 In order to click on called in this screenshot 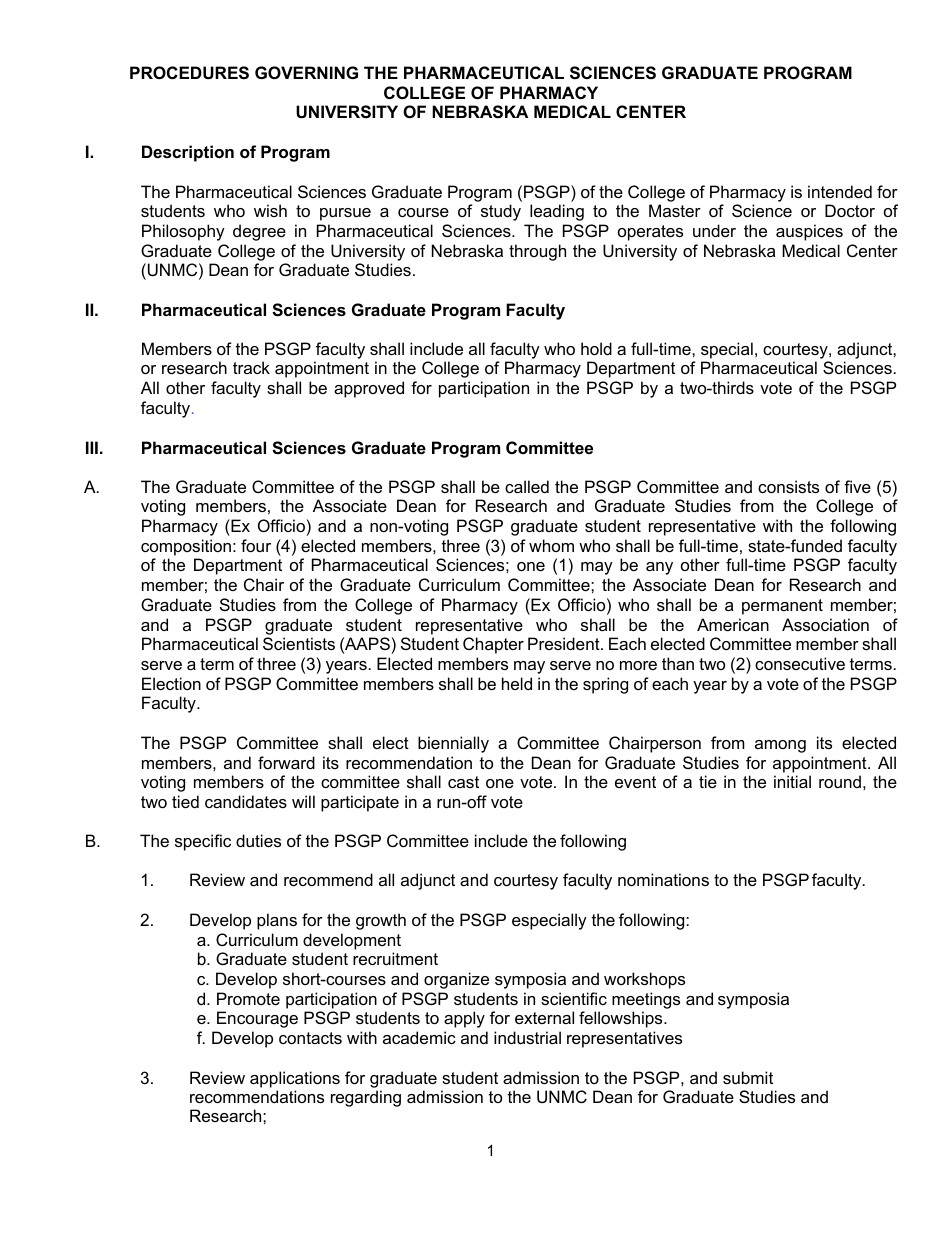, I will do `click(527, 486)`.
